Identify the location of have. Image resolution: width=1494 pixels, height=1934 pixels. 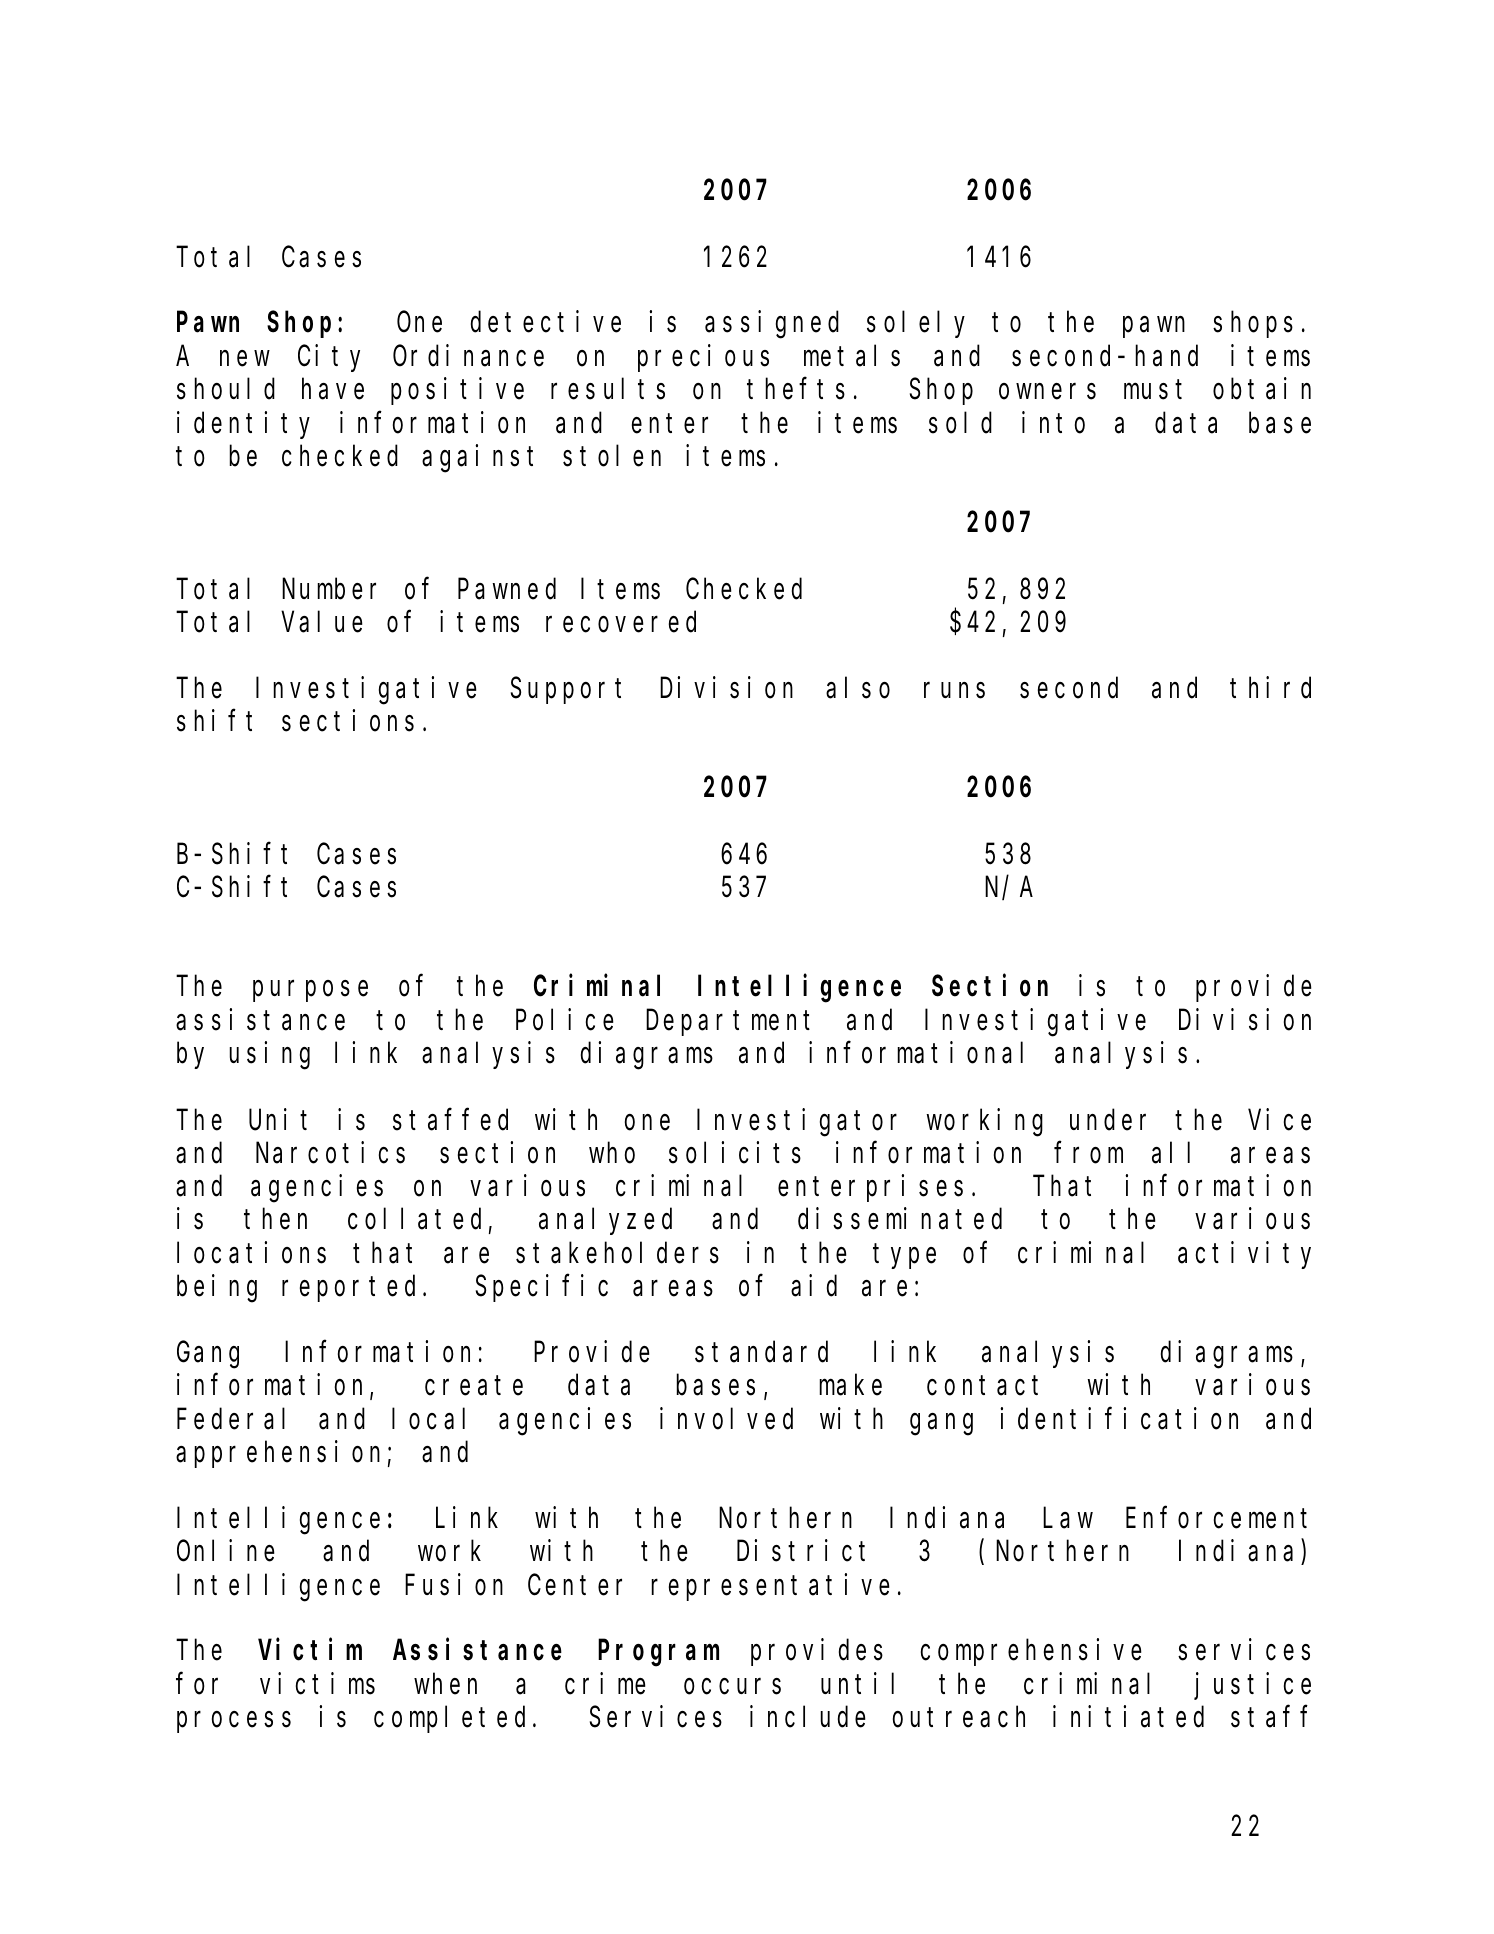
(333, 389).
